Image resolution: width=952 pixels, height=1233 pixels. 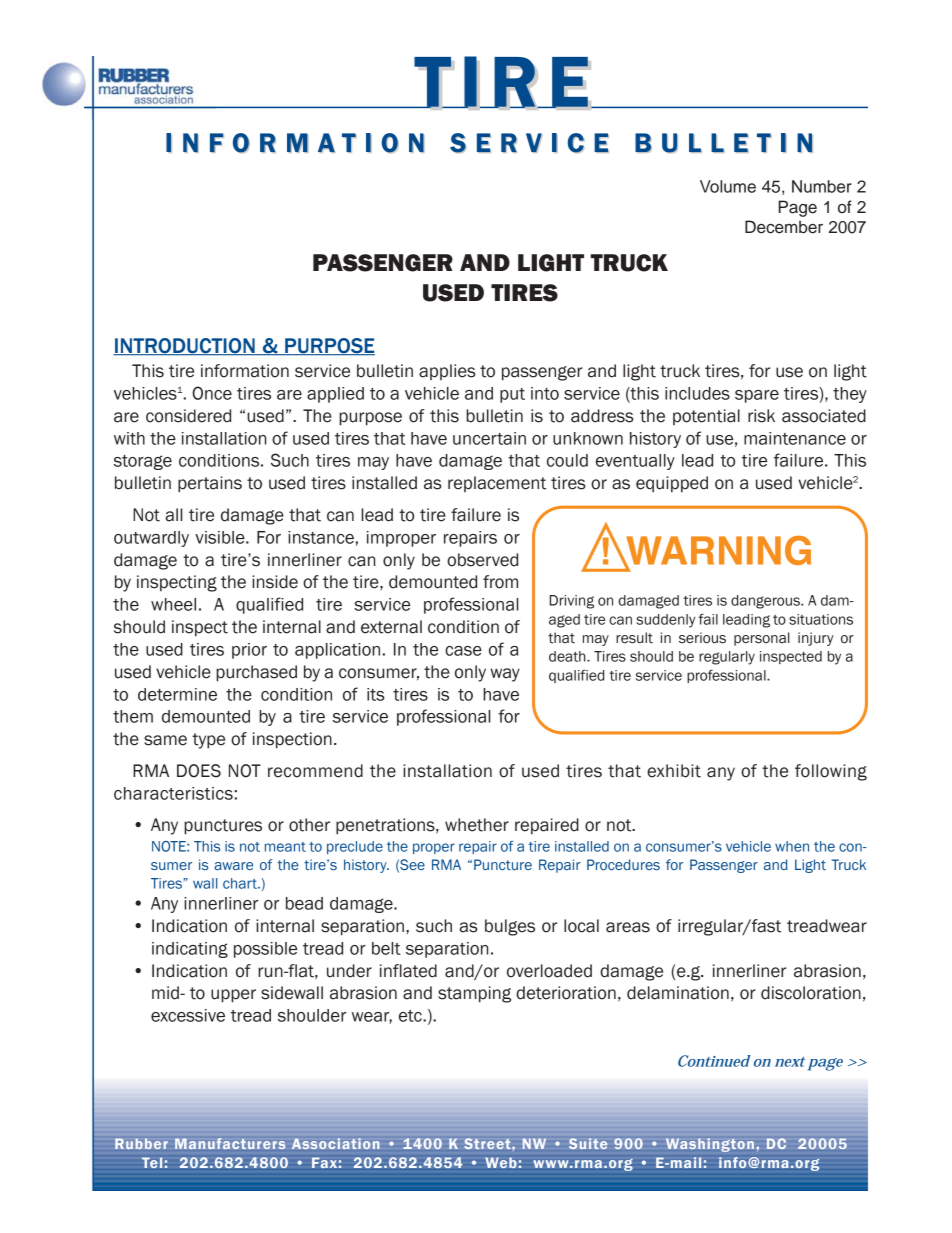 I want to click on way, so click(x=505, y=675).
